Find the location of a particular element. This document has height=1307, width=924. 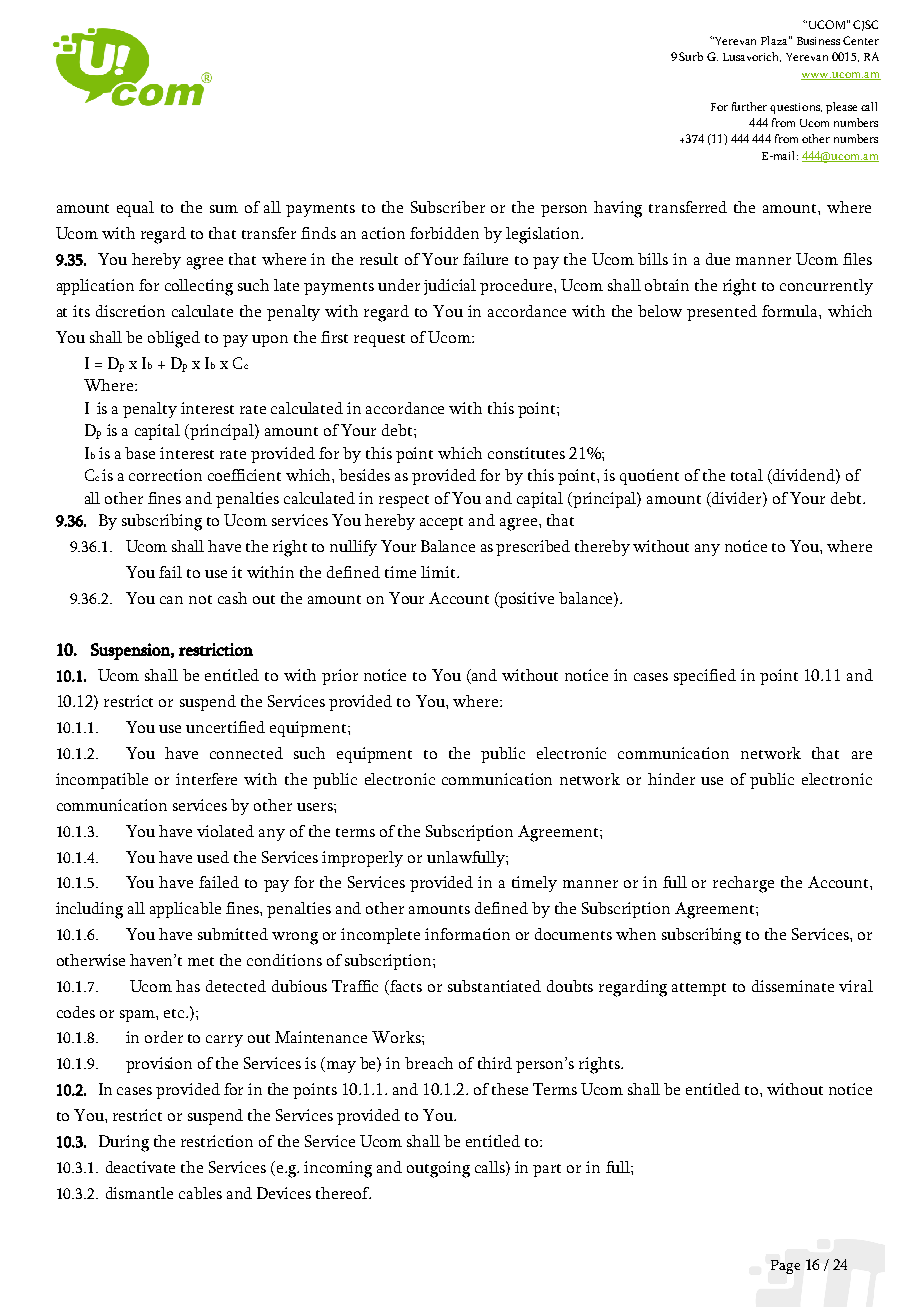

further is located at coordinates (749, 106).
